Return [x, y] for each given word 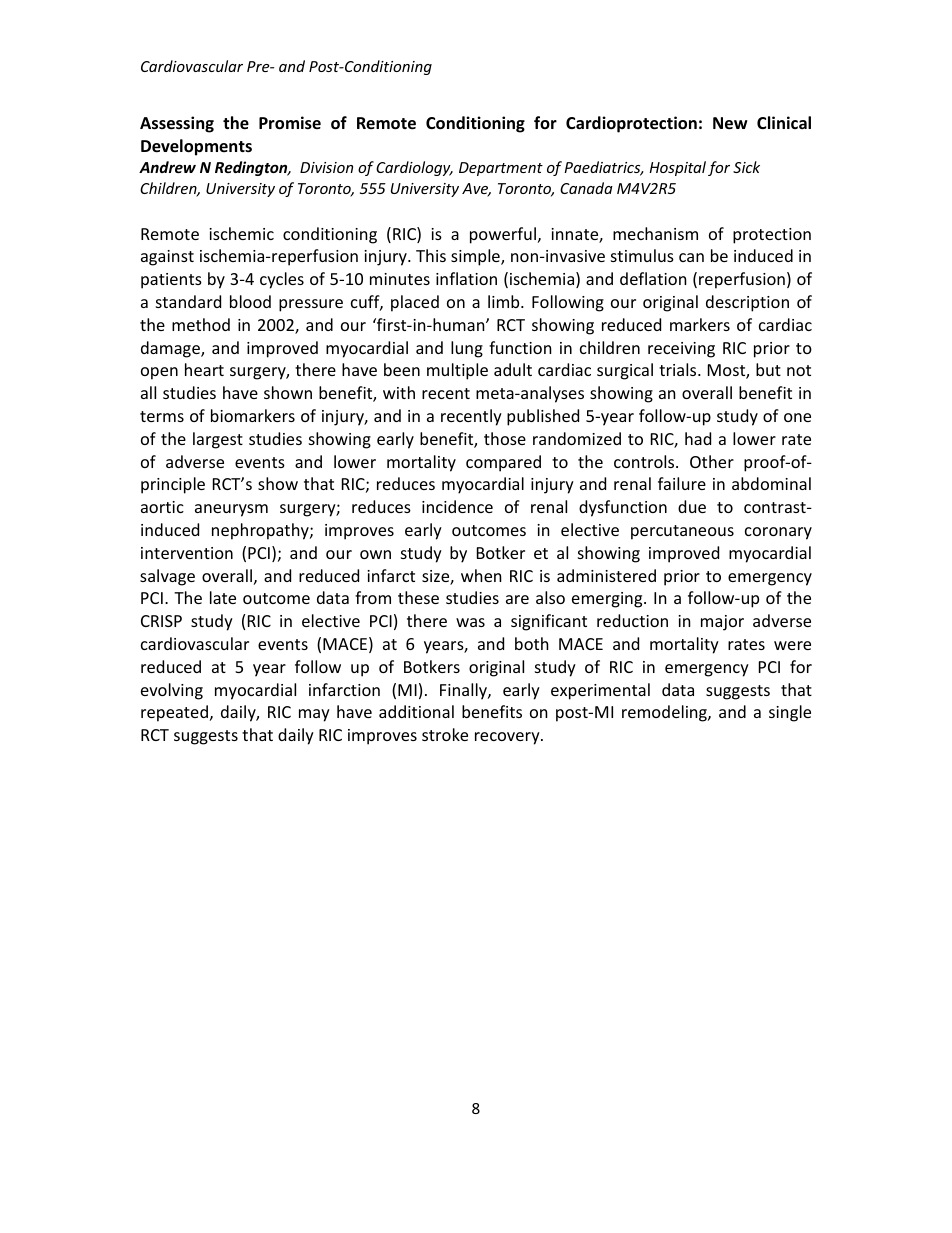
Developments [196, 147]
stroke [445, 734]
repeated [174, 713]
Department [501, 169]
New [730, 123]
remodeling [665, 713]
